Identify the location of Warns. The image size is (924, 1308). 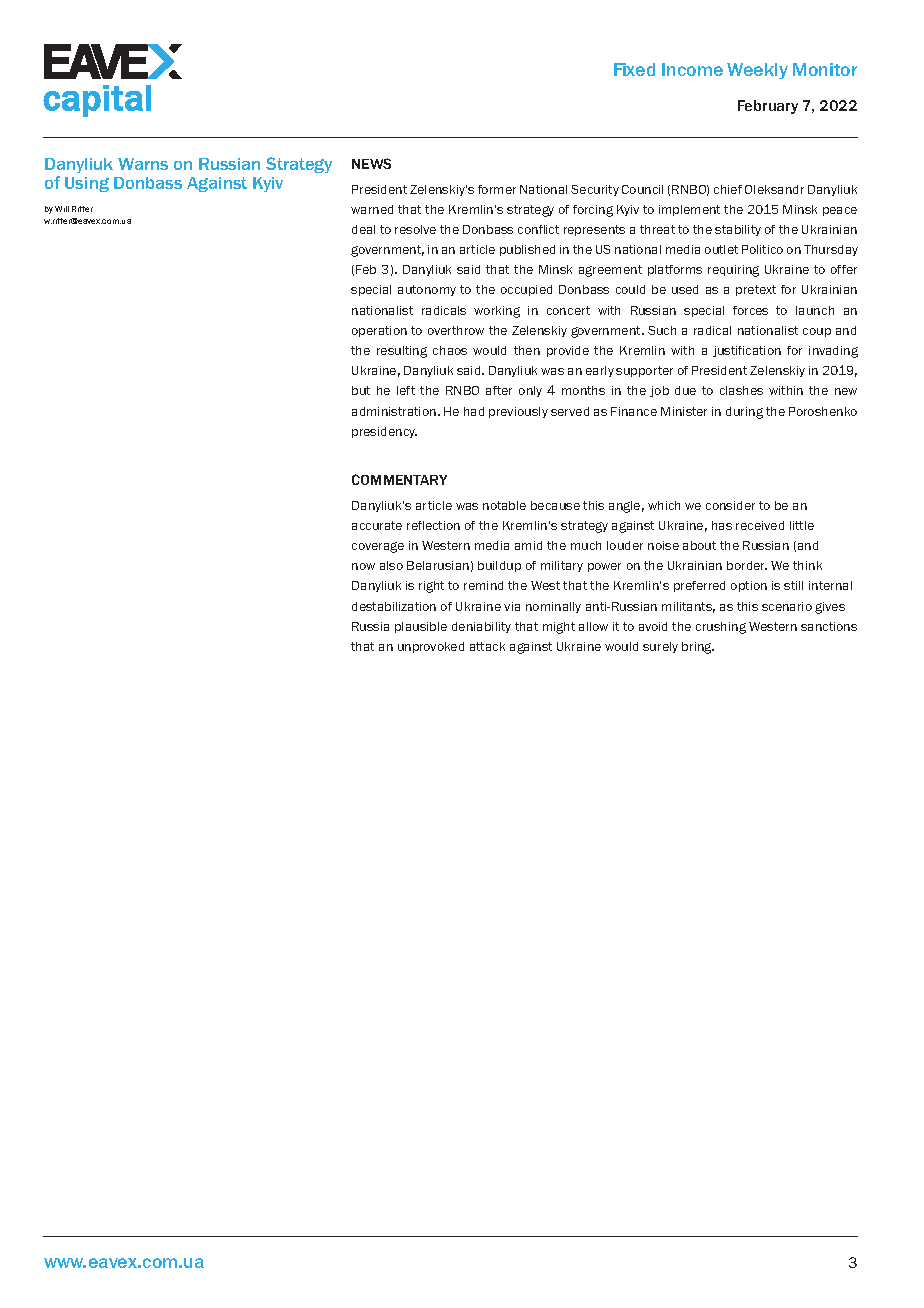
(143, 164).
